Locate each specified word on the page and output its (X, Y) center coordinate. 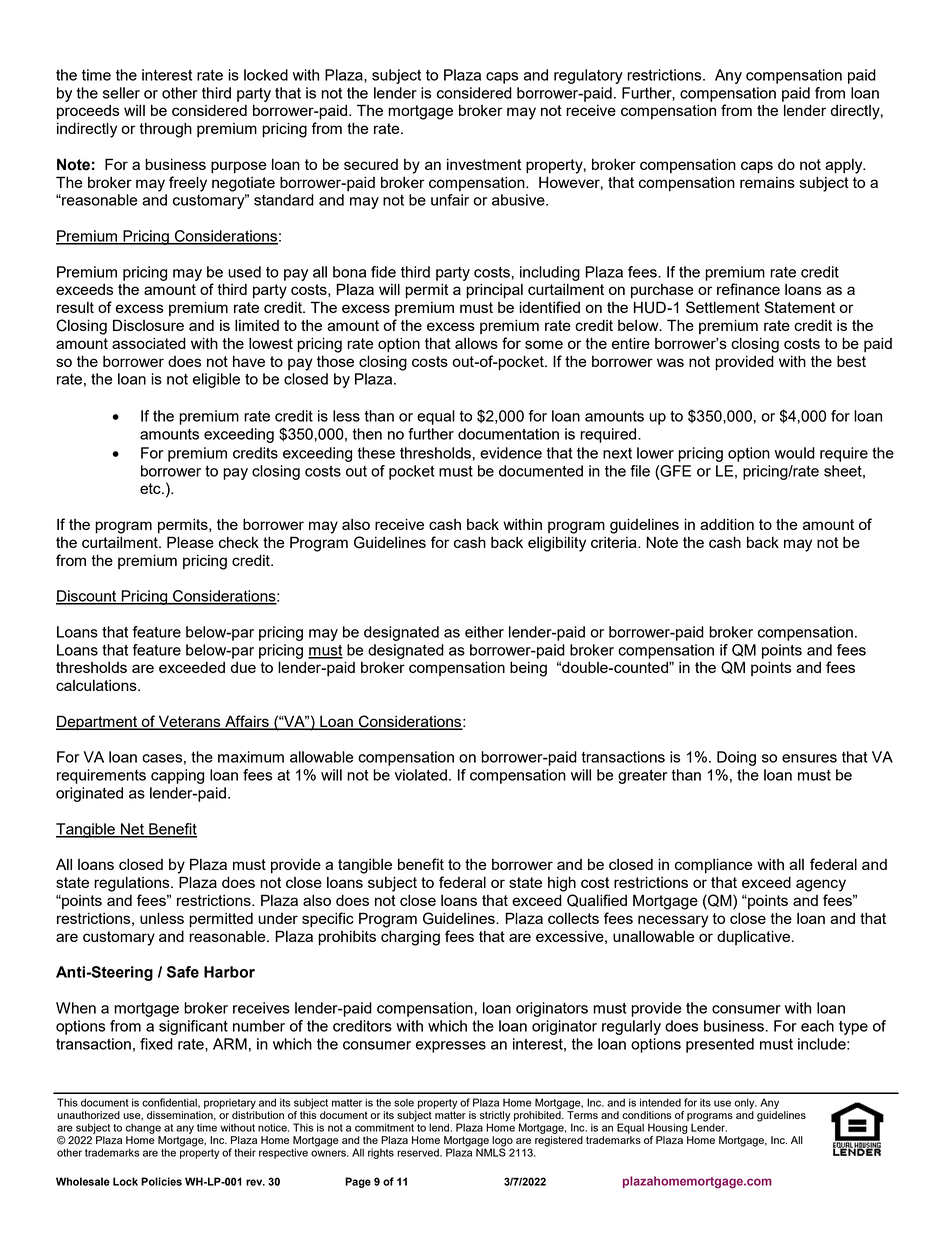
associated (149, 343)
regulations (133, 884)
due (243, 667)
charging (410, 938)
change (143, 1128)
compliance (714, 866)
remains (767, 182)
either (484, 632)
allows (476, 343)
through (165, 130)
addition (727, 524)
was (670, 362)
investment (484, 164)
